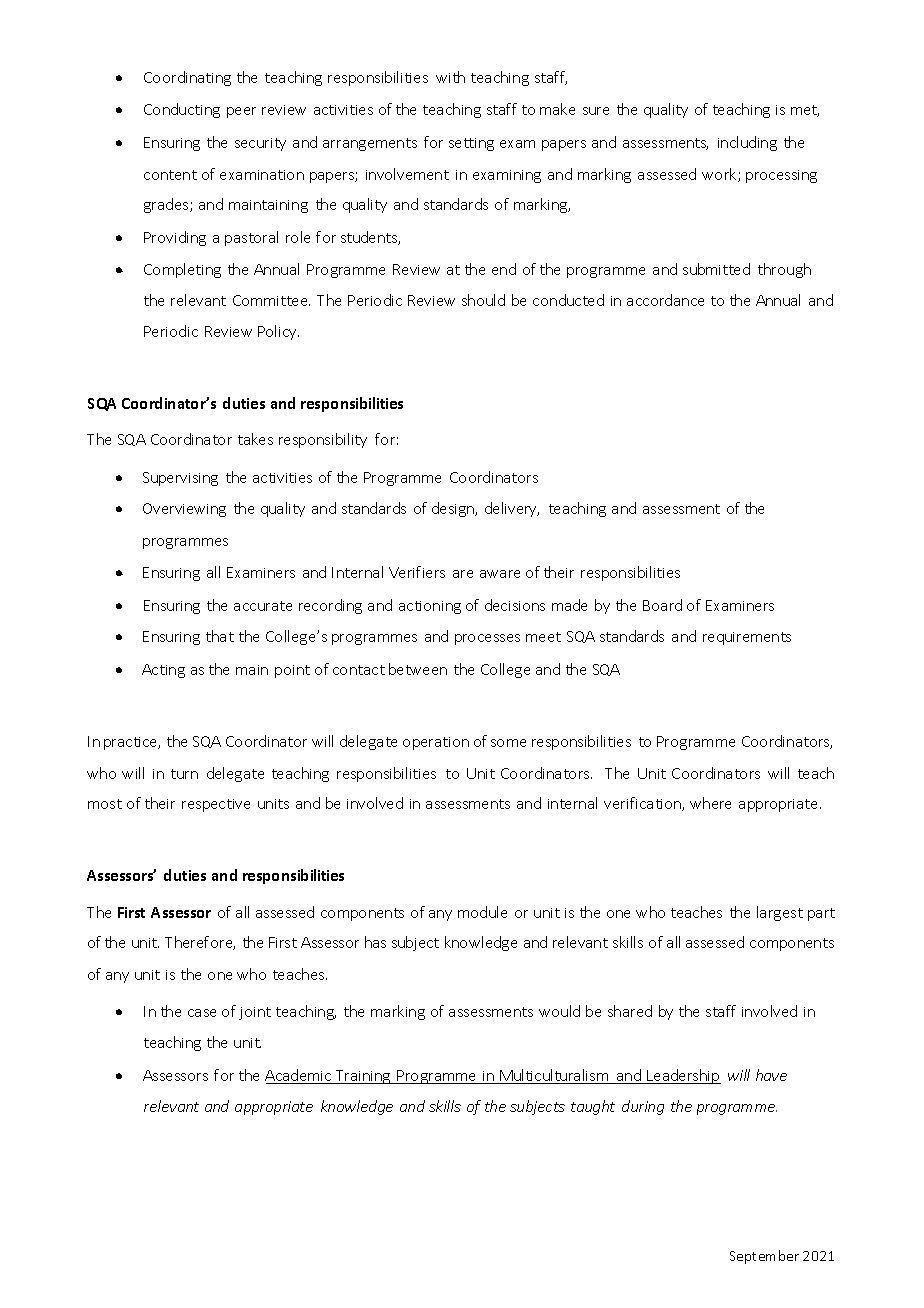 The image size is (924, 1308). What do you see at coordinates (593, 1107) in the image?
I see `taught` at bounding box center [593, 1107].
